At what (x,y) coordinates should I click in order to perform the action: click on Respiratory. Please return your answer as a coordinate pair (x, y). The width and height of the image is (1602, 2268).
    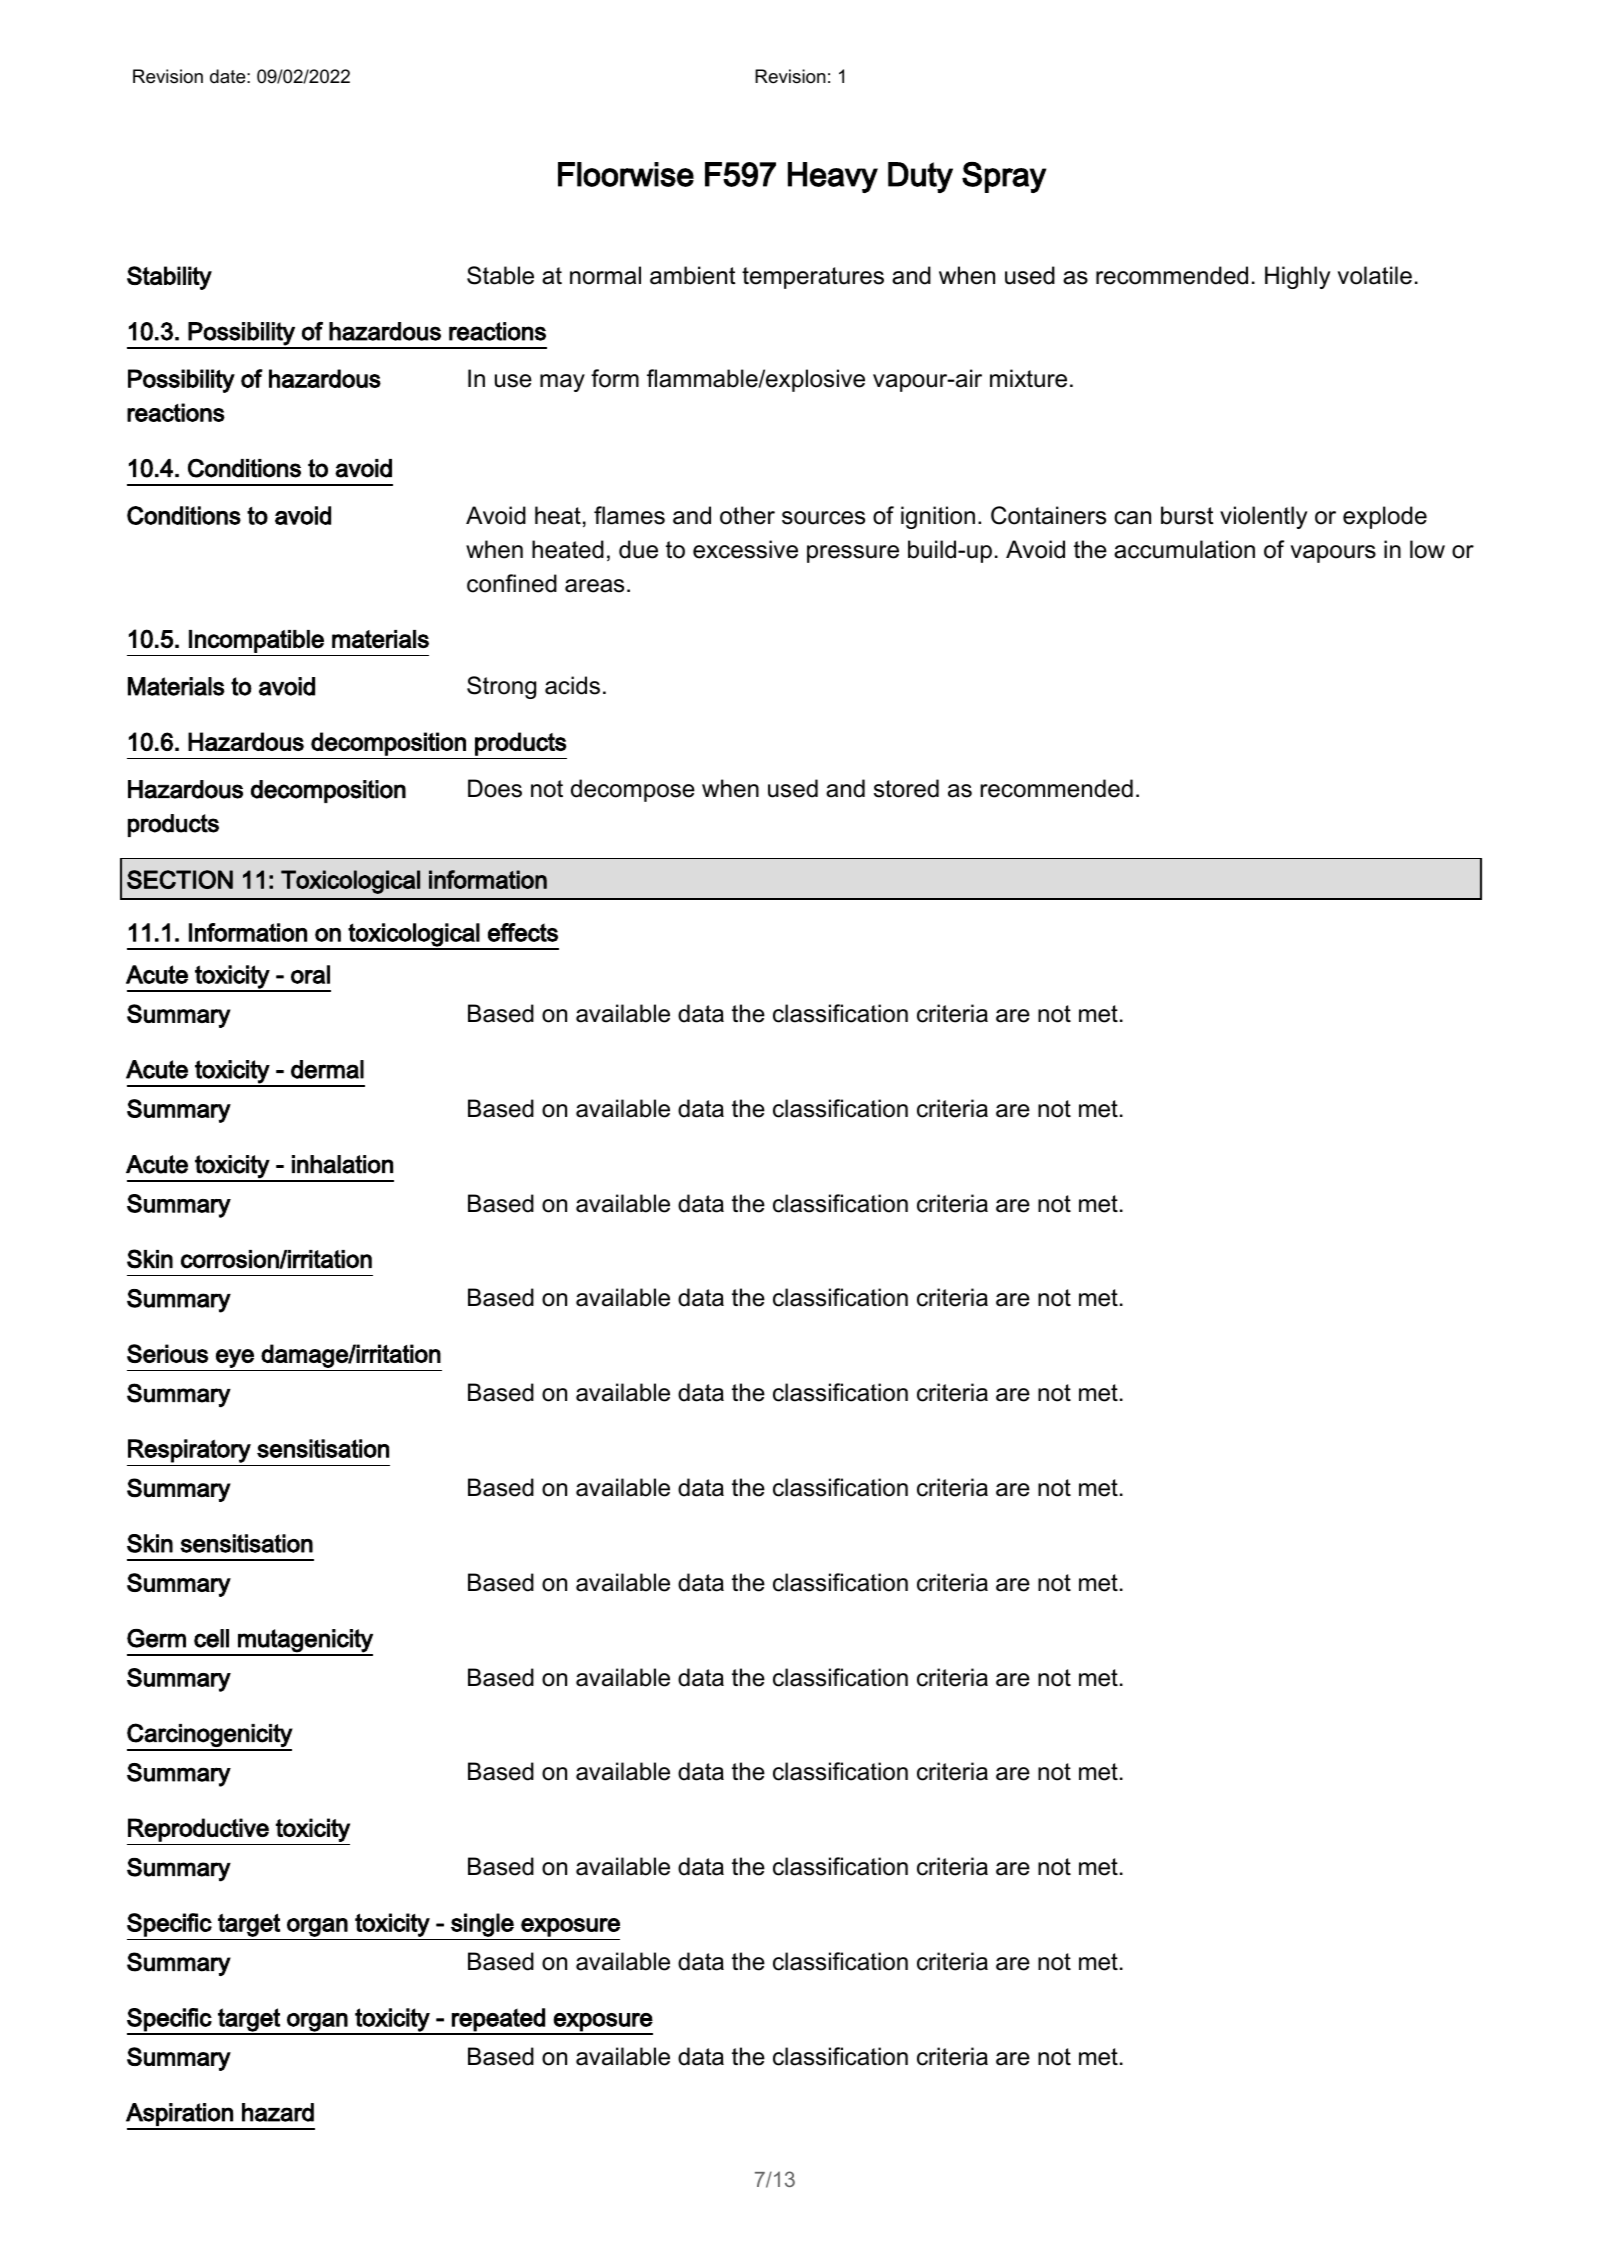
    Looking at the image, I should click on (189, 1451).
